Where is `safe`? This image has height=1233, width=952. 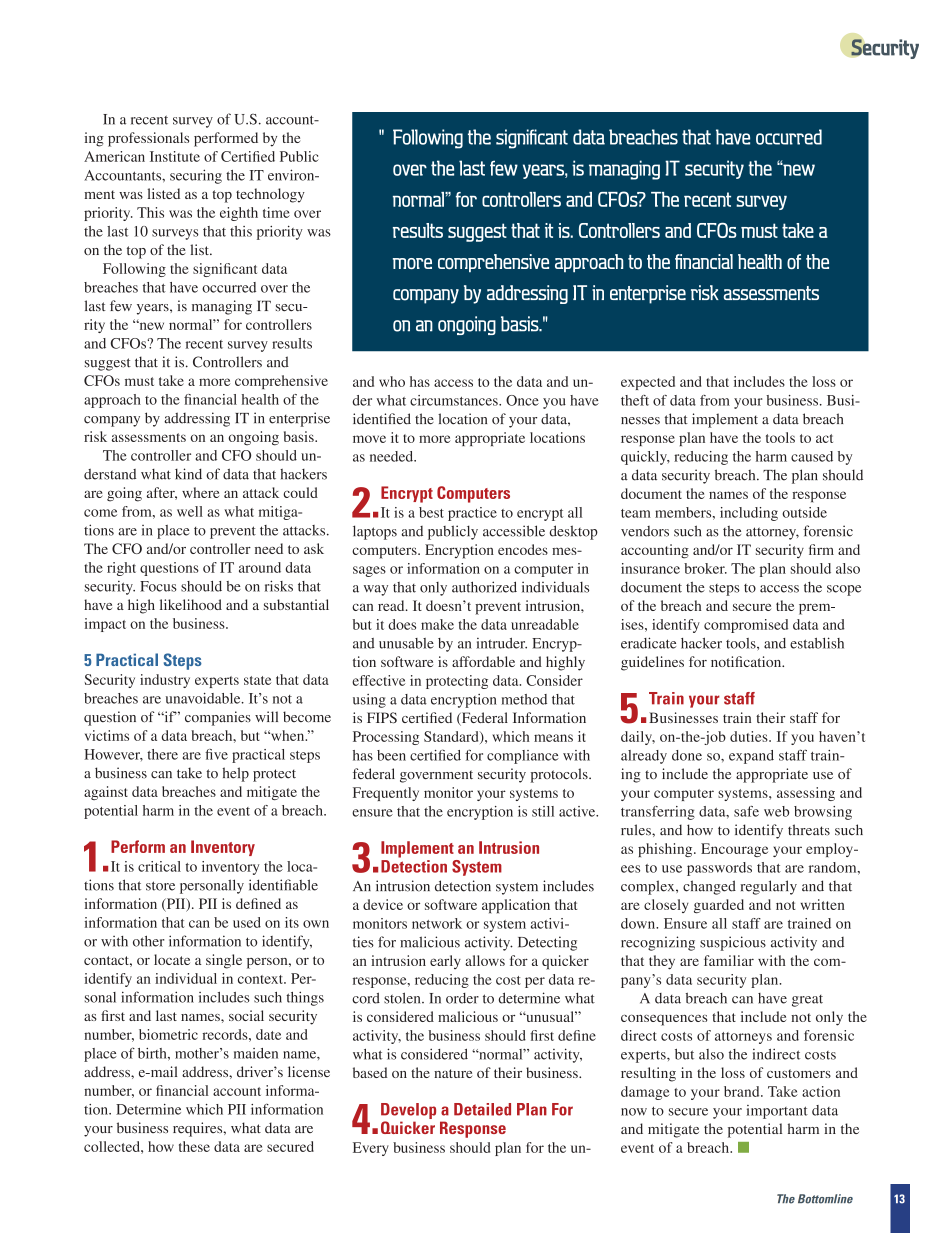
safe is located at coordinates (746, 811).
